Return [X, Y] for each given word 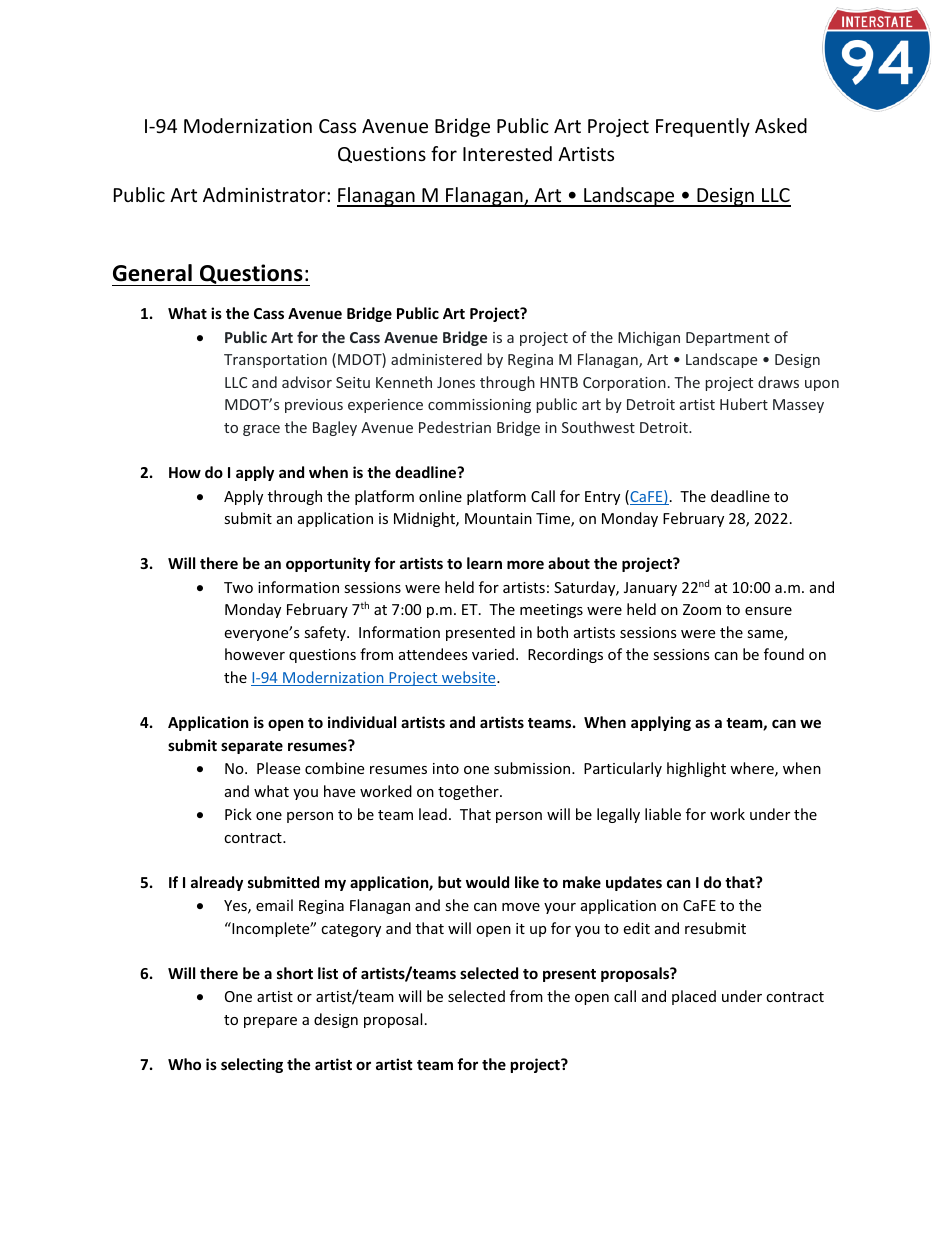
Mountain [498, 518]
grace [261, 430]
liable [663, 814]
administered [436, 359]
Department [728, 339]
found [784, 654]
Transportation [275, 361]
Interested [507, 153]
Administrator [265, 194]
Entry [602, 498]
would [487, 882]
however [255, 654]
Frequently [703, 127]
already [217, 883]
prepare [270, 1022]
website [469, 678]
